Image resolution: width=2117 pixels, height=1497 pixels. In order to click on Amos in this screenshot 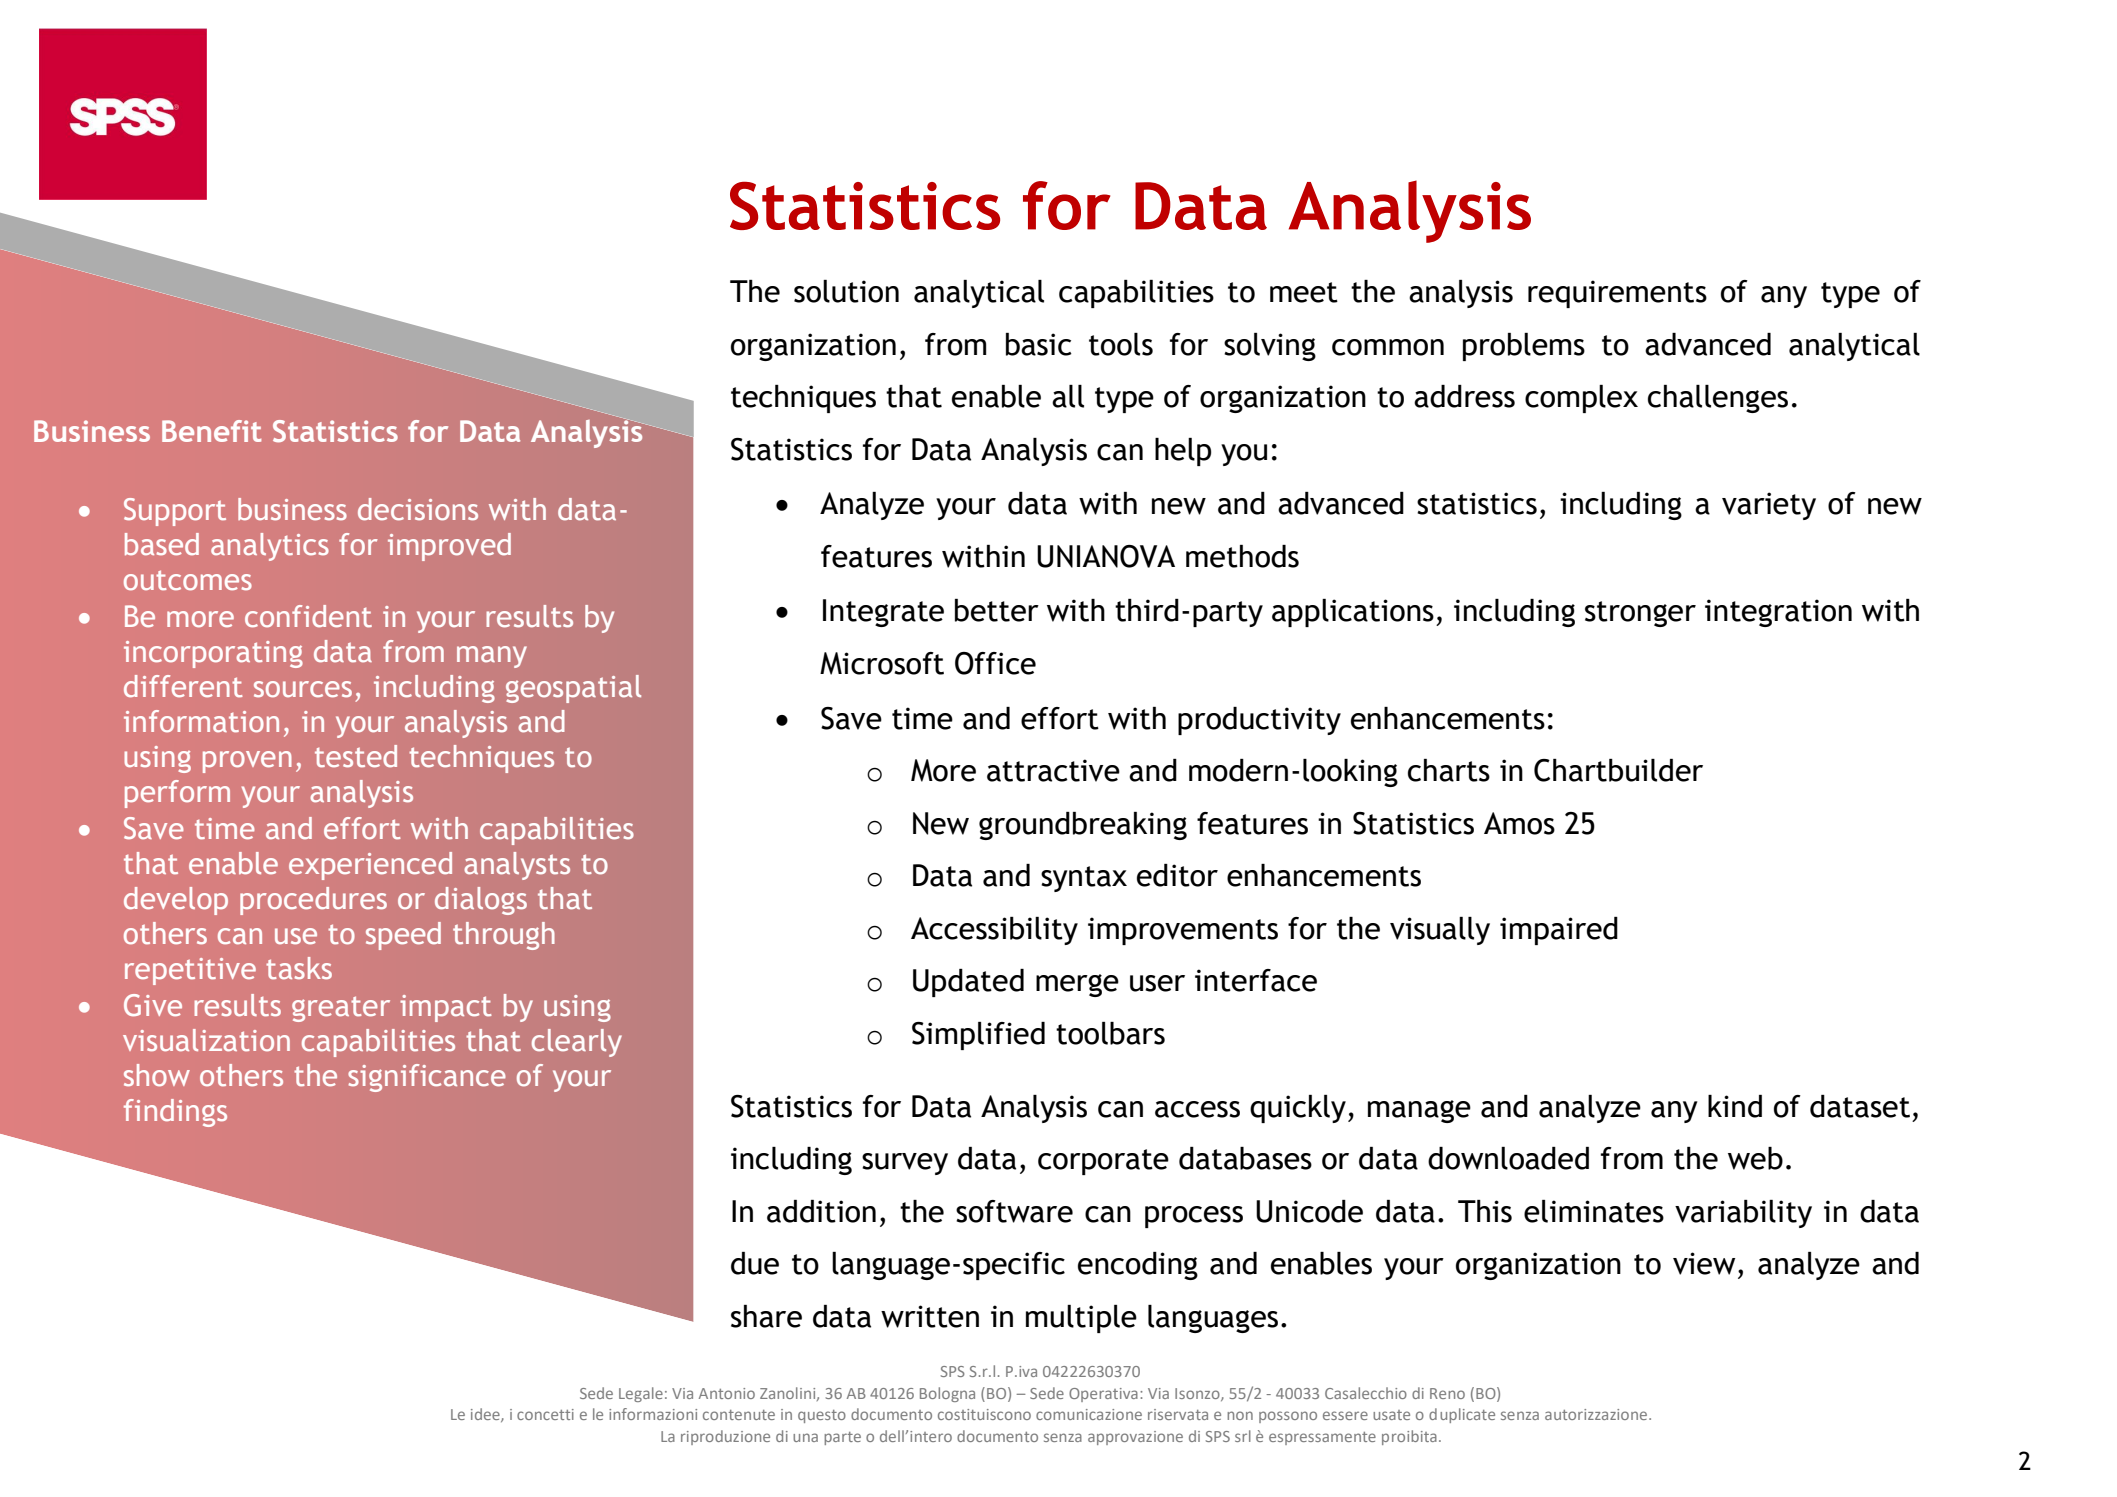, I will do `click(1519, 823)`.
